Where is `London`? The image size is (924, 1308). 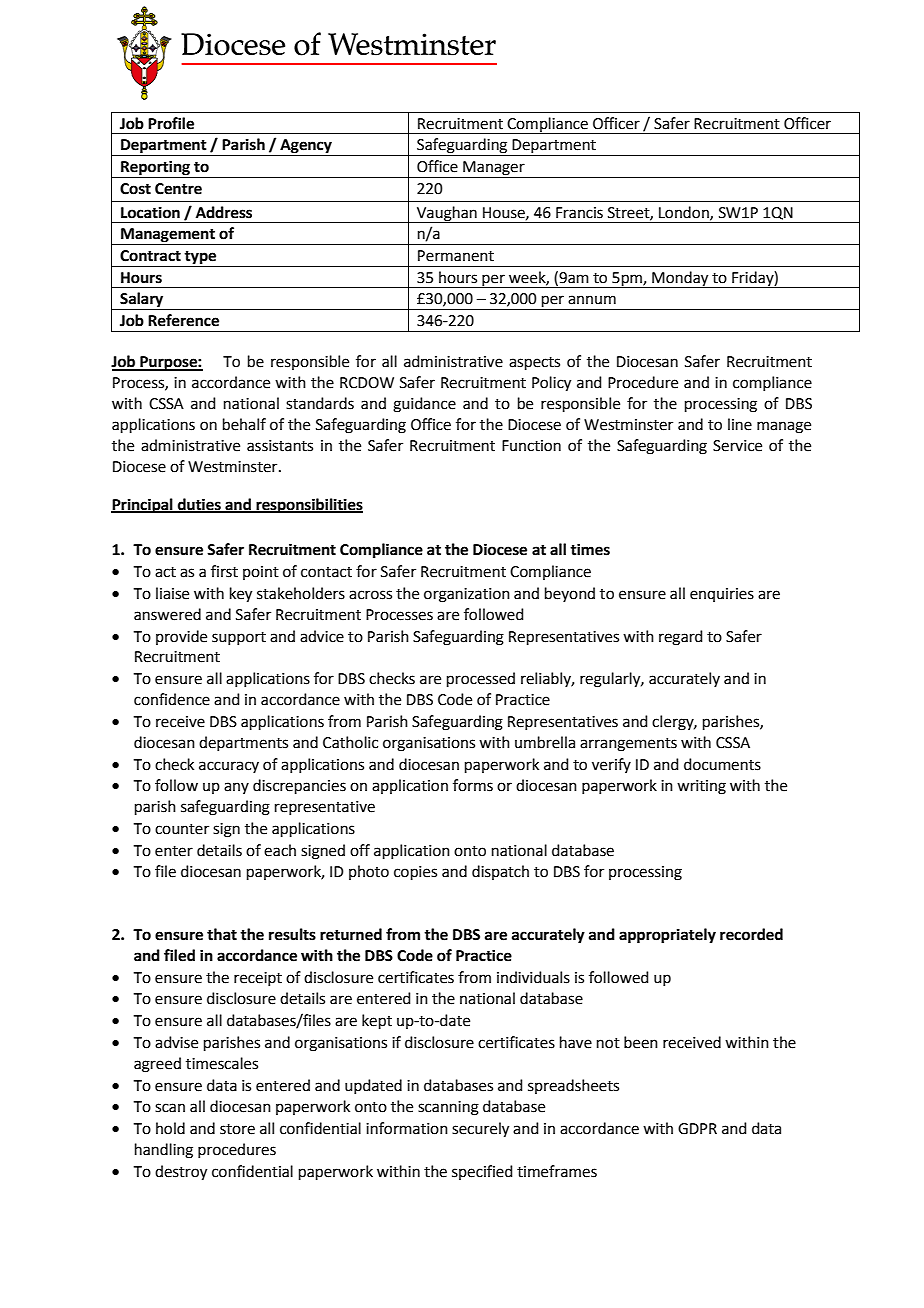 London is located at coordinates (685, 213).
